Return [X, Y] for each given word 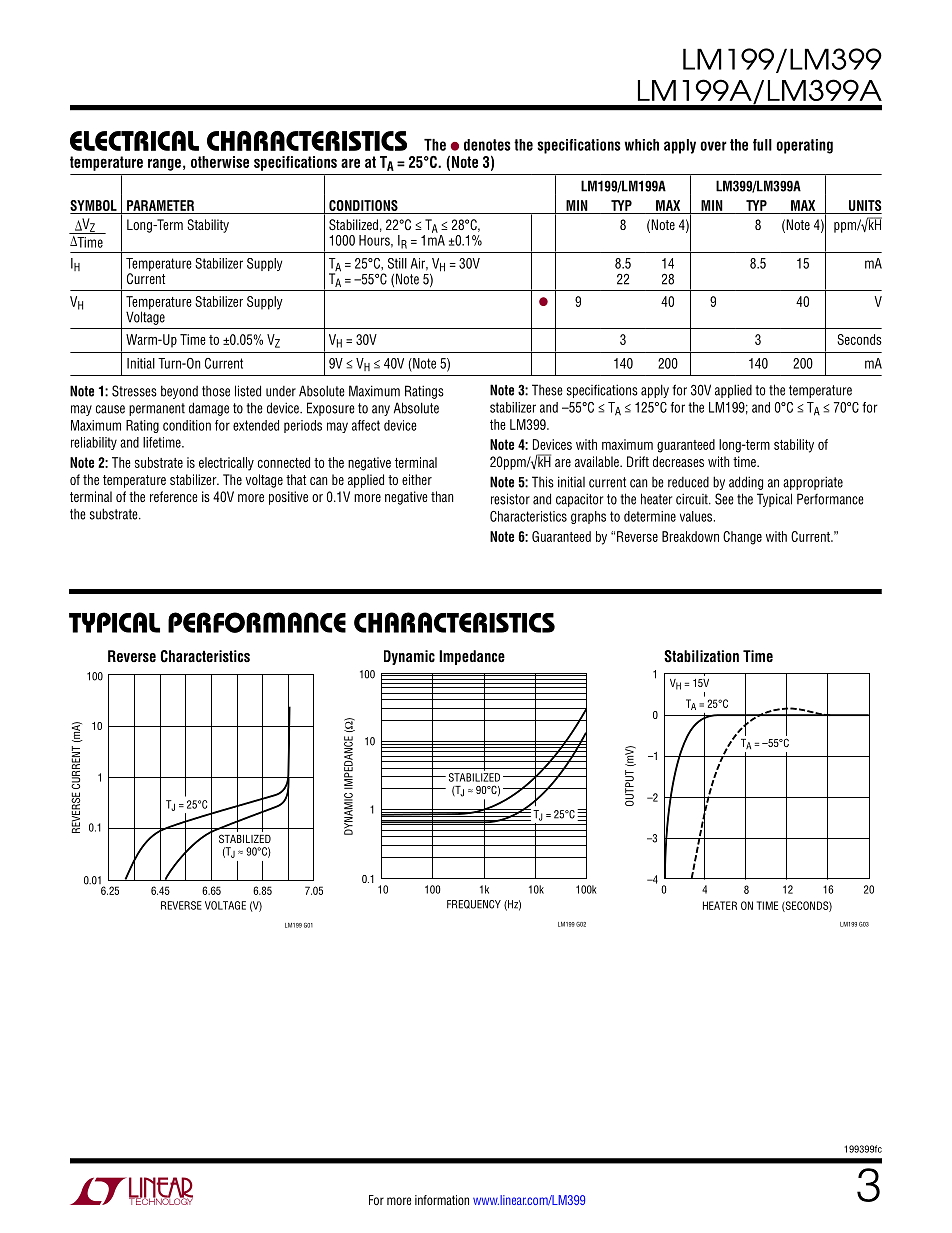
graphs [588, 517]
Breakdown [690, 536]
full [762, 145]
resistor [510, 499]
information [442, 1200]
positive [288, 498]
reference [174, 496]
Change [742, 538]
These [547, 390]
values [697, 516]
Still [397, 263]
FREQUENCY [474, 904]
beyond [179, 392]
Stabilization [701, 656]
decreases [678, 461]
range [164, 164]
